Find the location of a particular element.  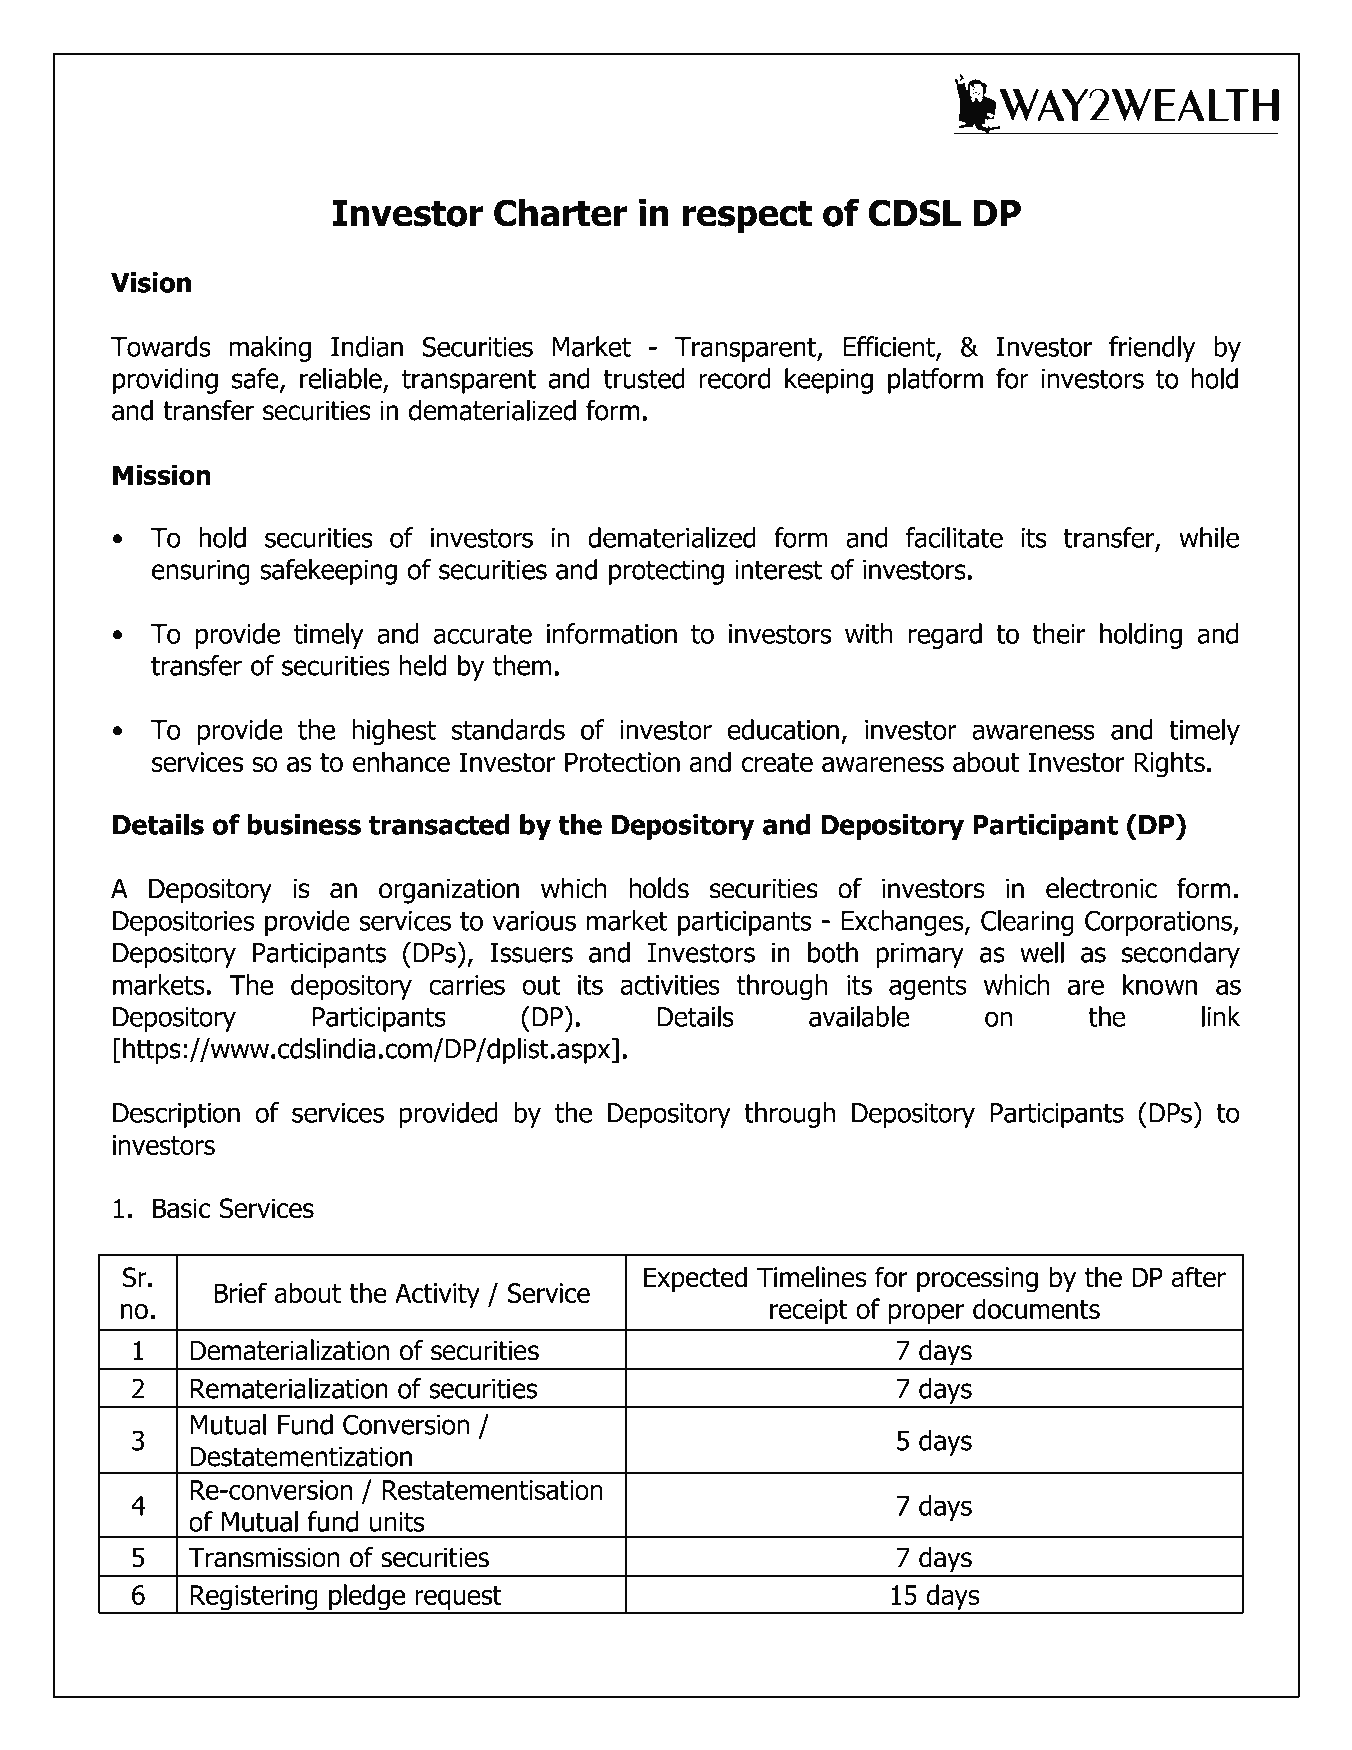

Description is located at coordinates (176, 1115).
